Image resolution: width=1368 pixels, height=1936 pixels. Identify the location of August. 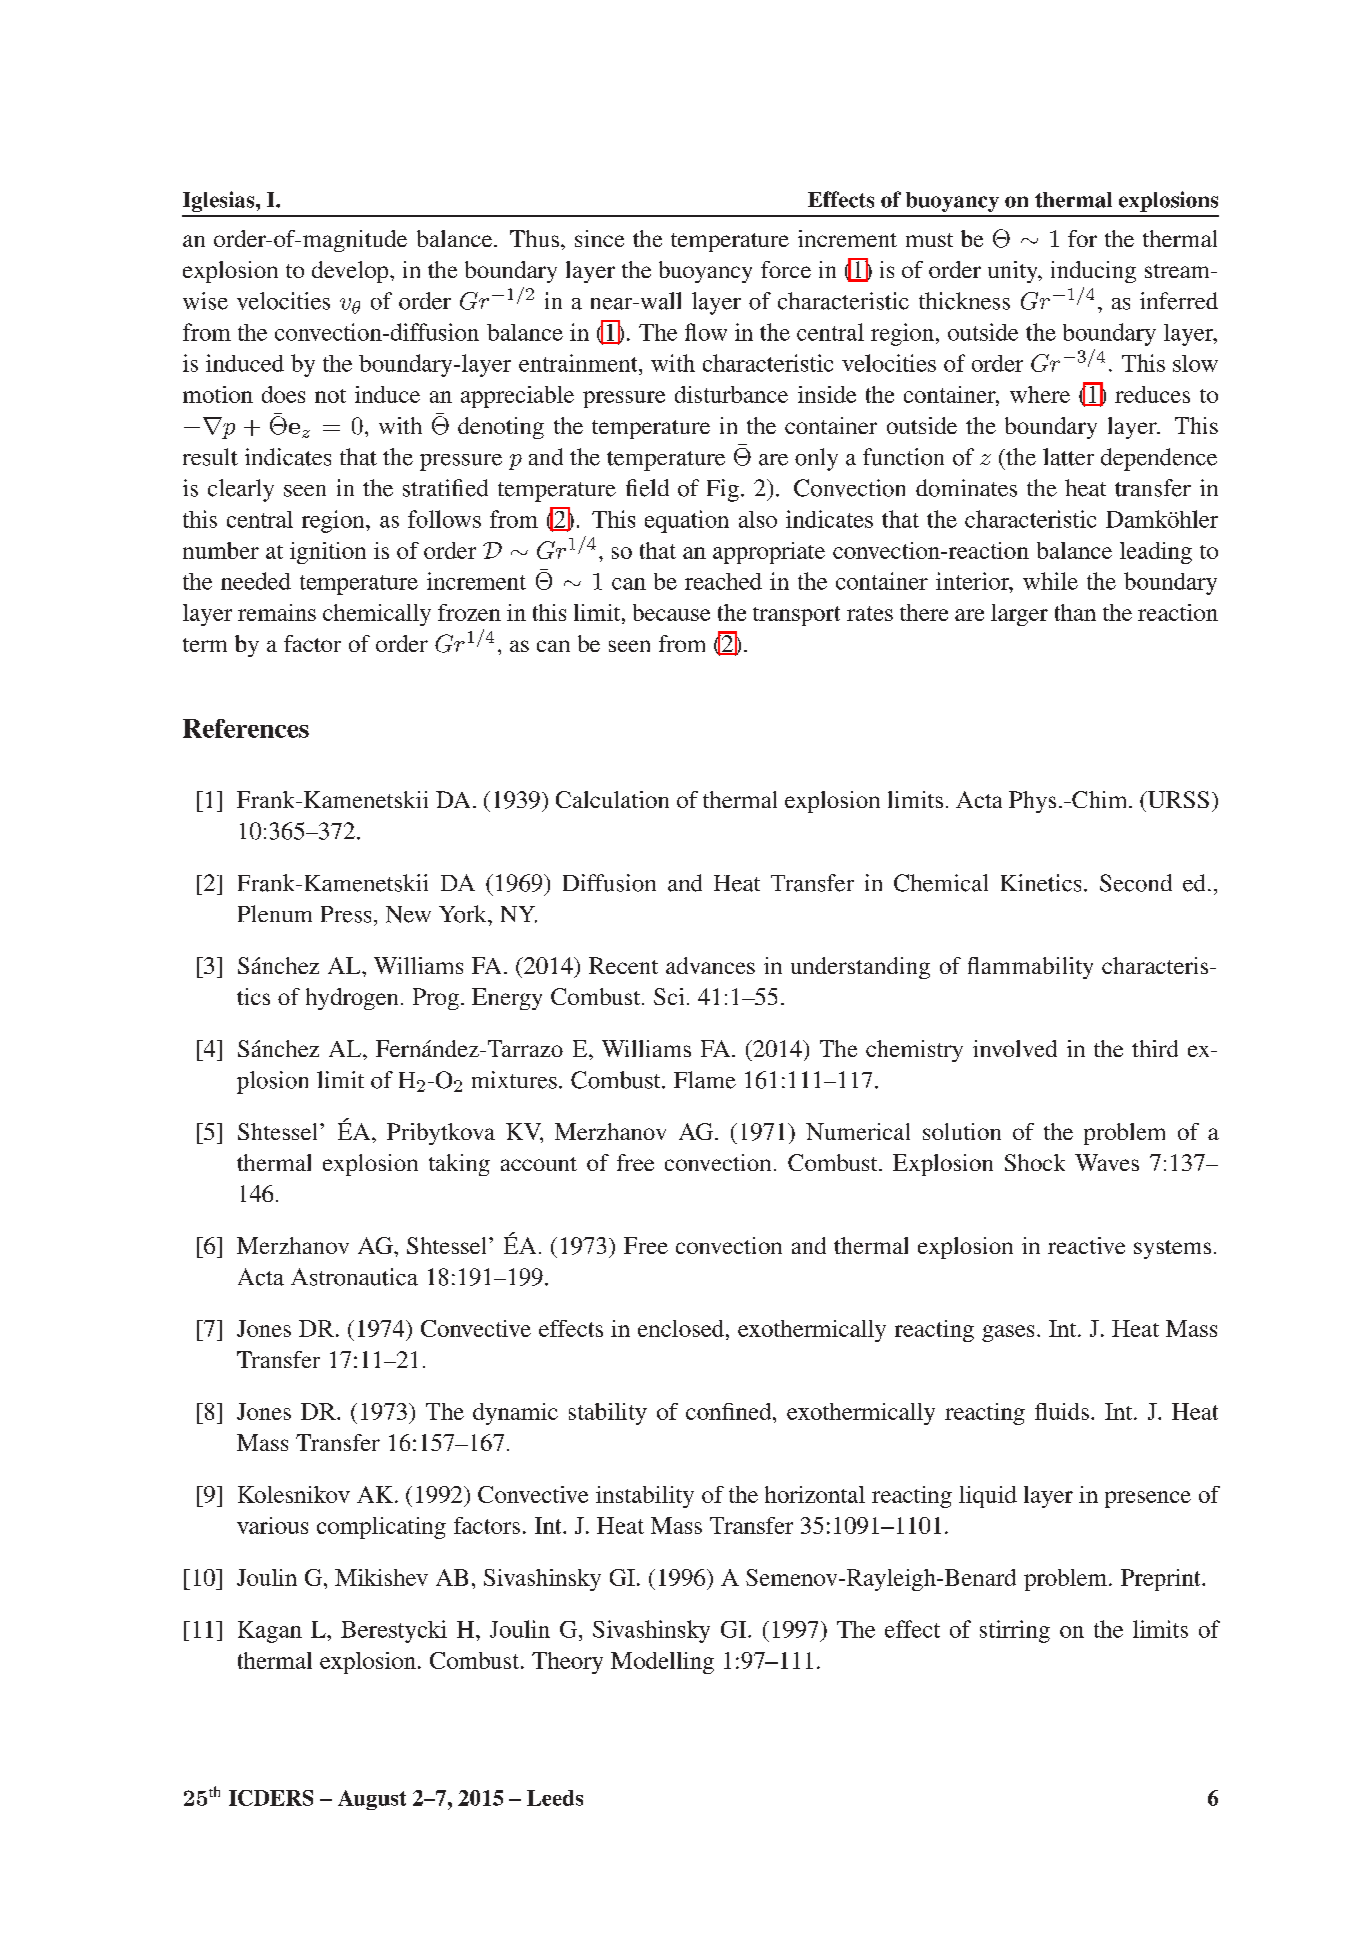
(372, 1800).
